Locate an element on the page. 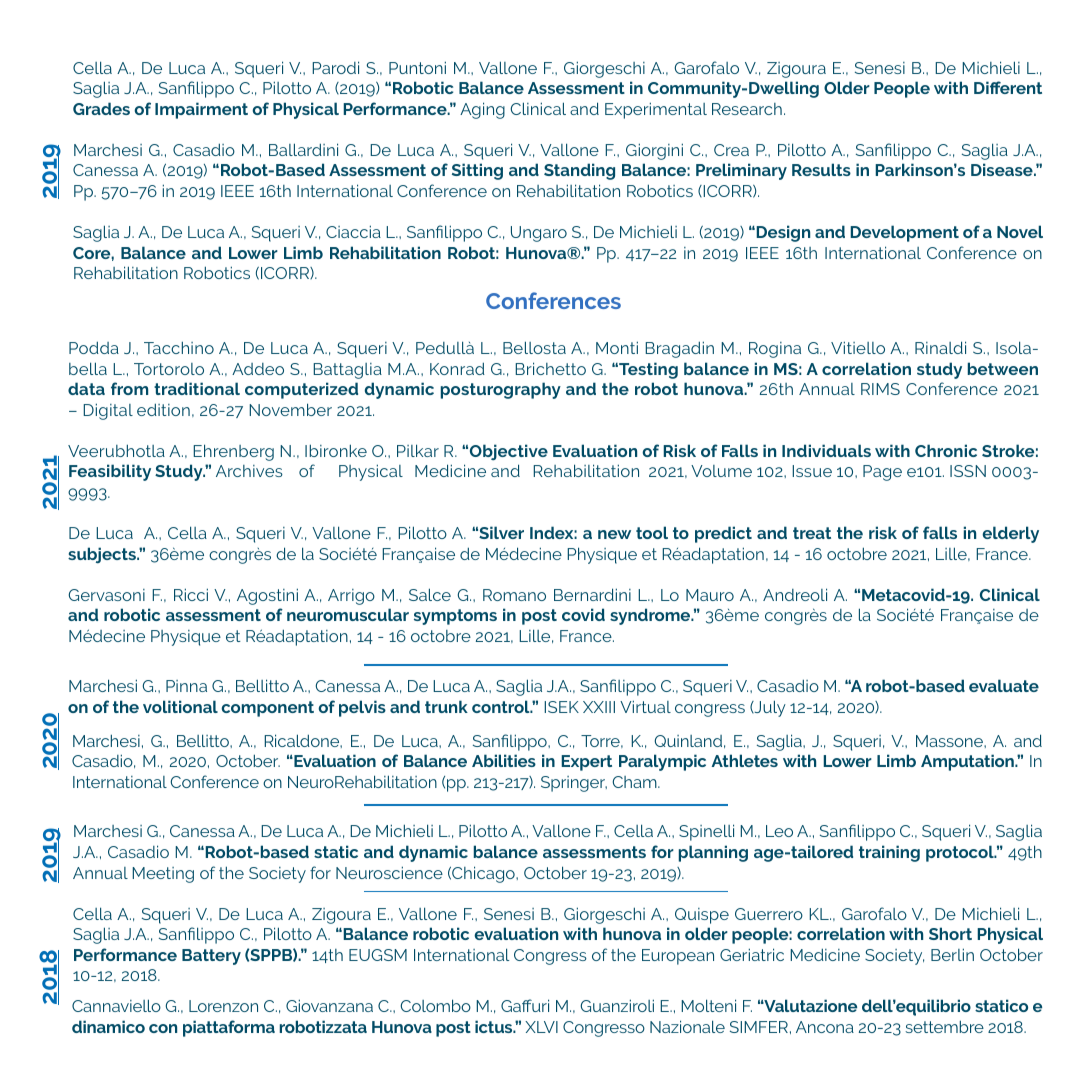  Battery is located at coordinates (211, 957).
